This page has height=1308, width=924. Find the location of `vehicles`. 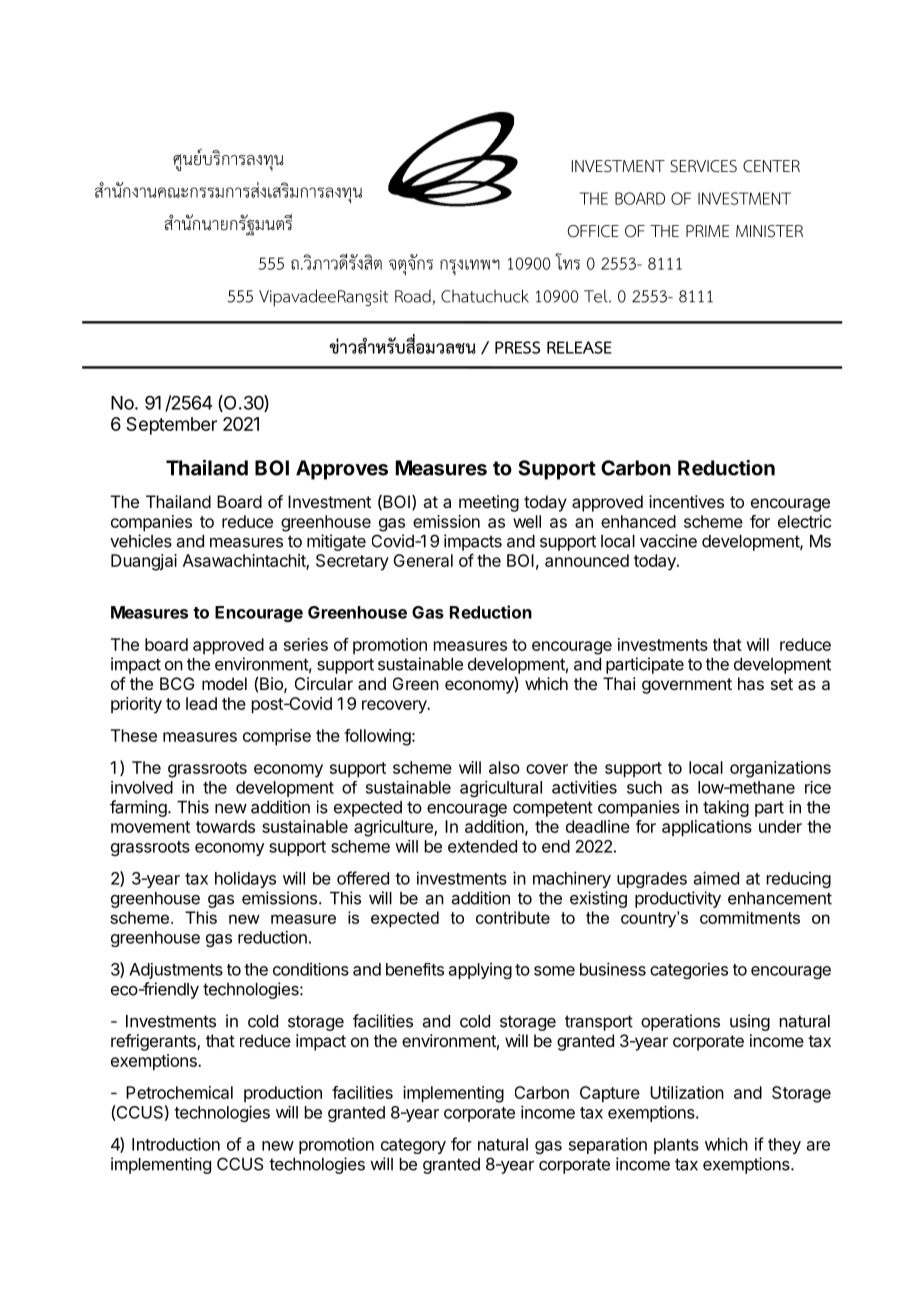

vehicles is located at coordinates (141, 541).
